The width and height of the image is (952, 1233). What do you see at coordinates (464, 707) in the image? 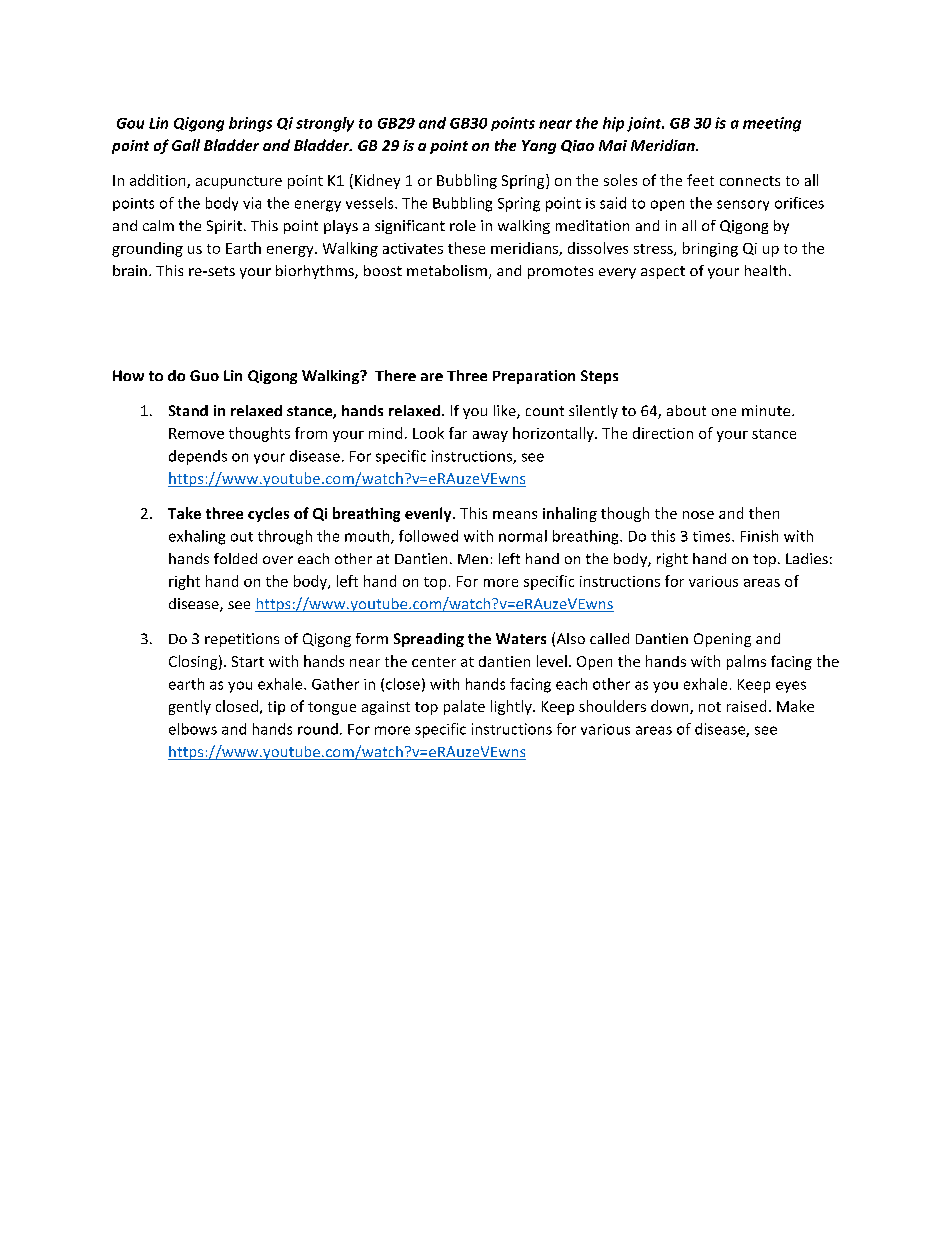
I see `palate` at bounding box center [464, 707].
